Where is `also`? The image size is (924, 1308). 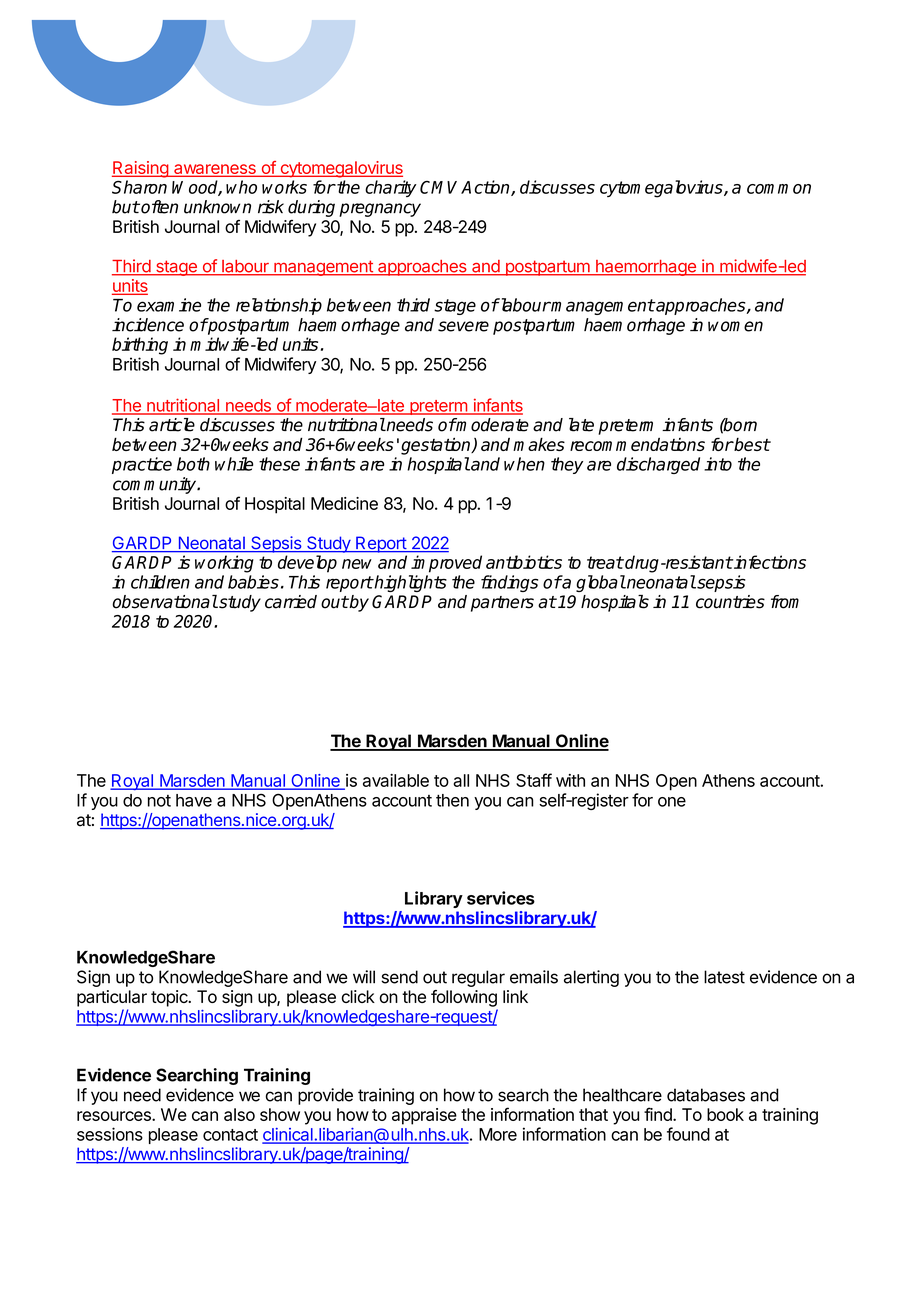
also is located at coordinates (239, 1114).
